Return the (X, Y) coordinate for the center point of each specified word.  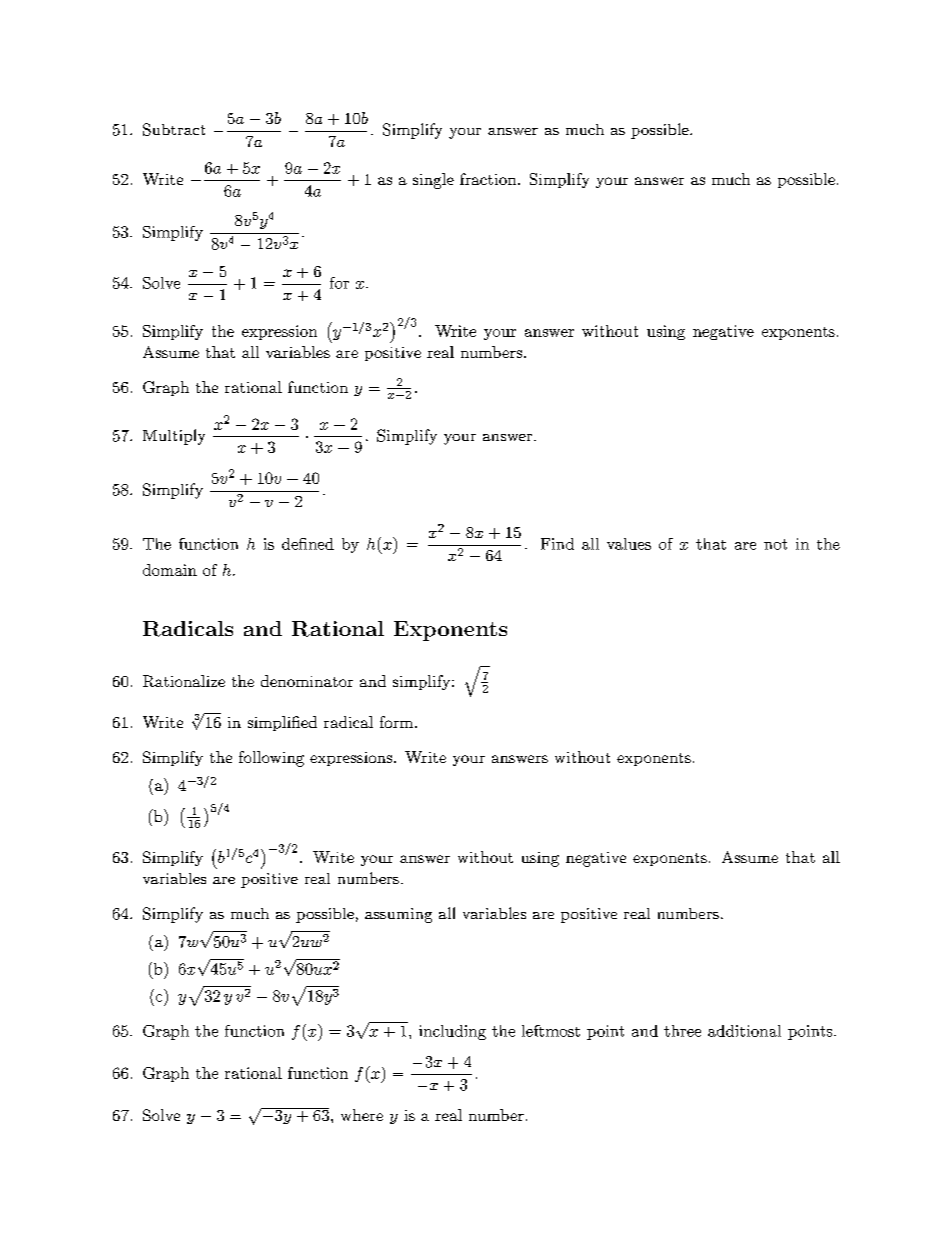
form (396, 722)
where (362, 1115)
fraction (489, 179)
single (433, 181)
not (775, 544)
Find (557, 544)
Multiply (174, 437)
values (629, 544)
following (271, 759)
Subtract (174, 129)
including (452, 1032)
